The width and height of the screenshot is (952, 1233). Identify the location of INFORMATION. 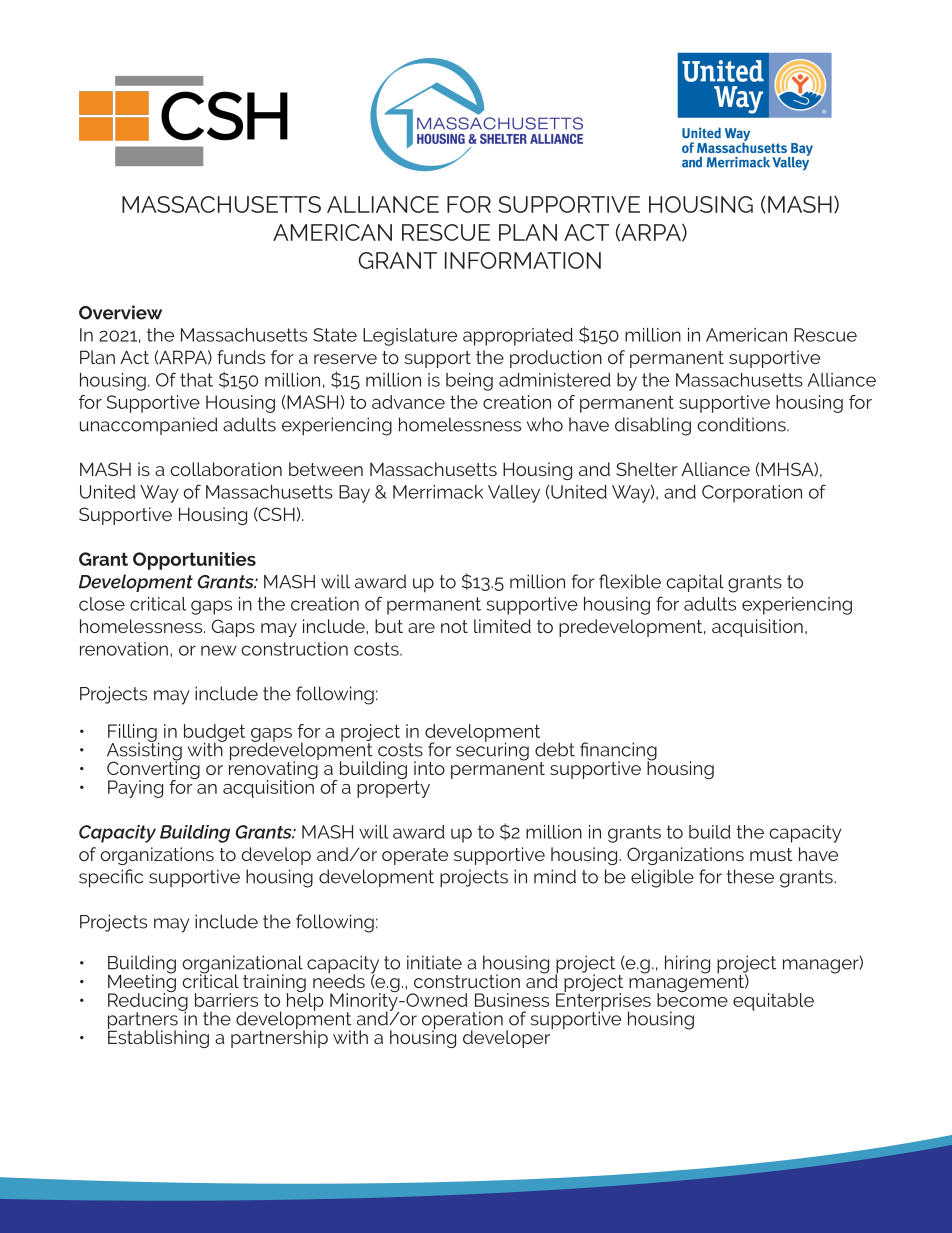
(523, 260).
